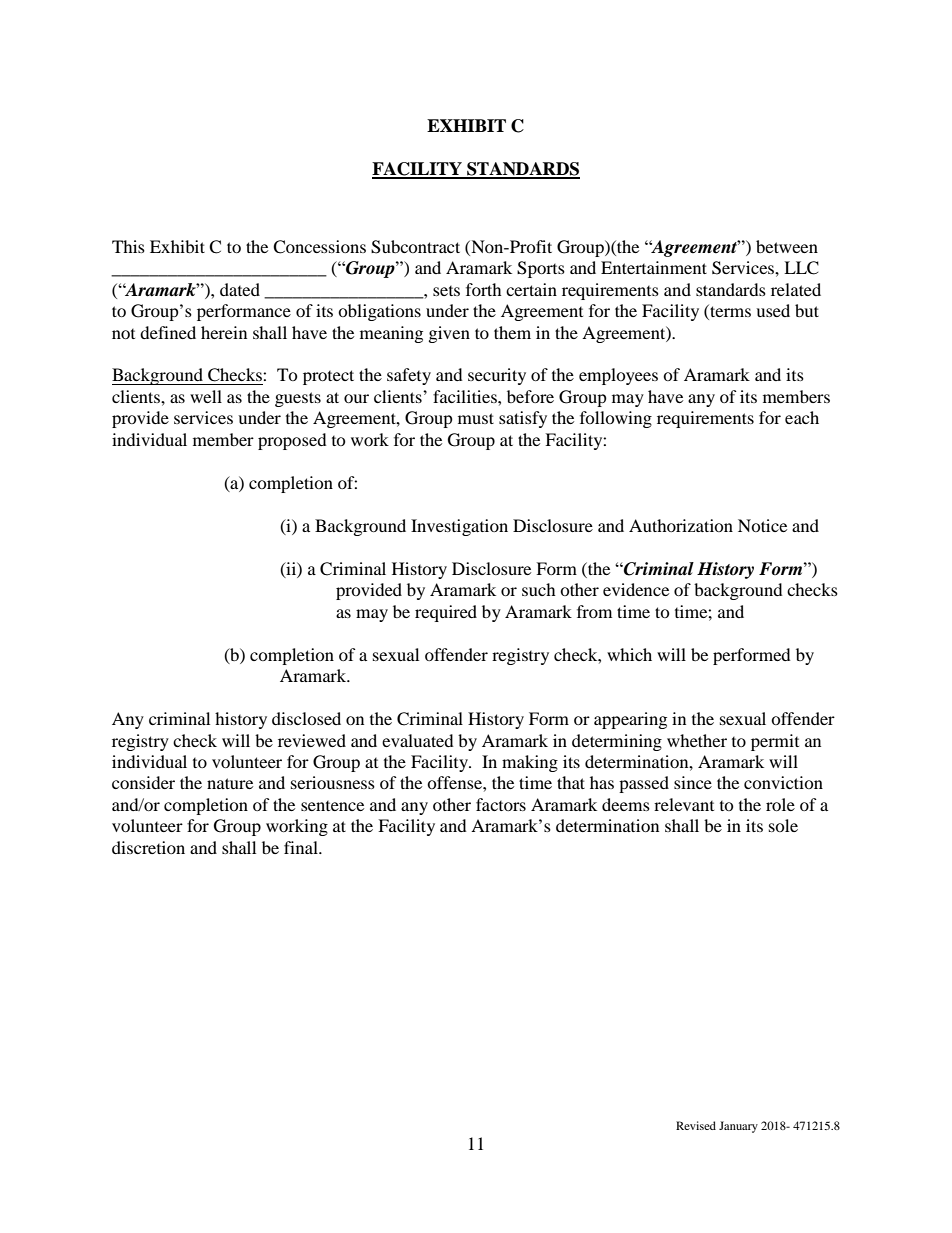 This screenshot has width=952, height=1233. Describe the element at coordinates (783, 825) in the screenshot. I see `sole` at that location.
